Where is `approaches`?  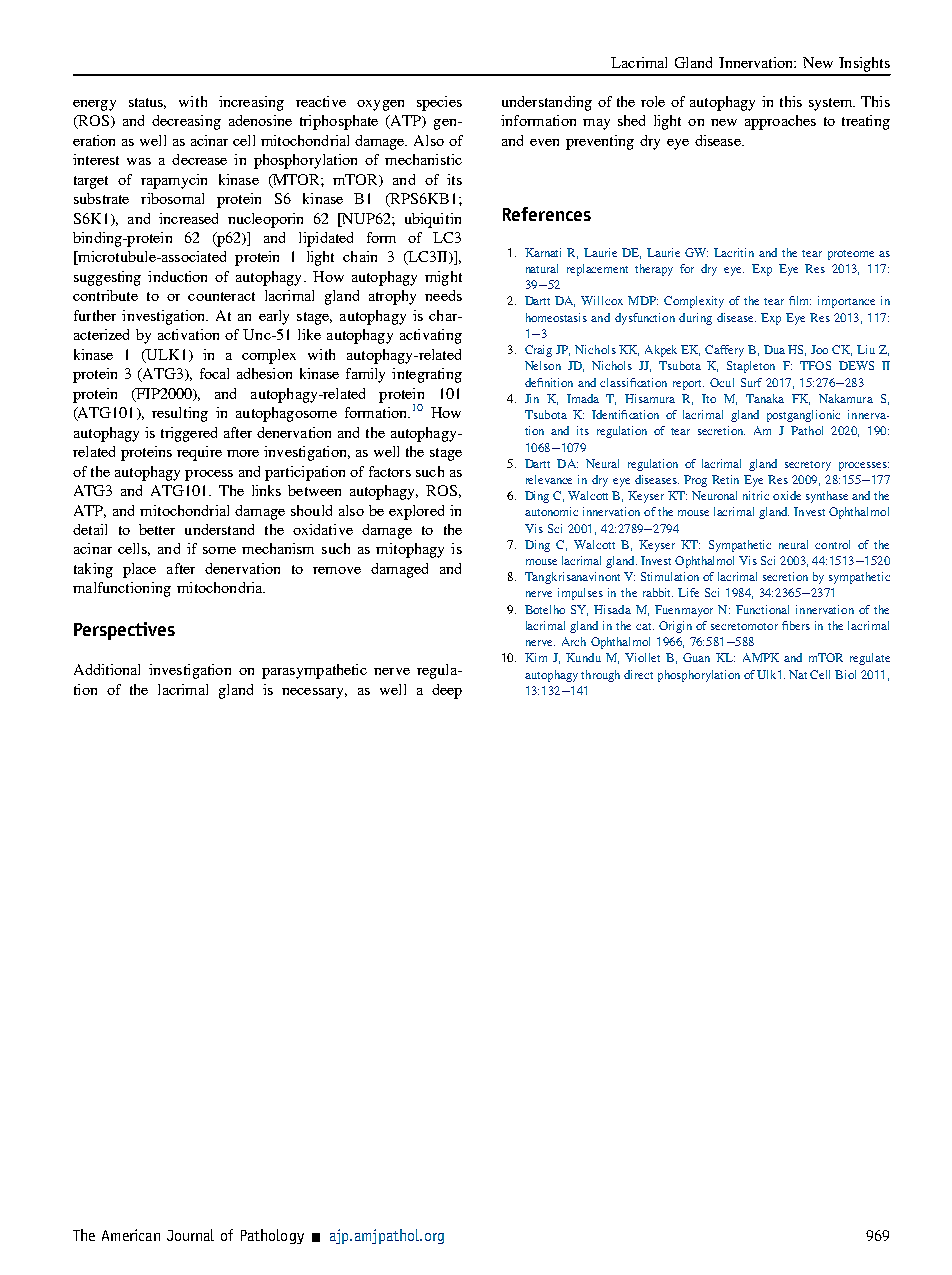
approaches is located at coordinates (780, 122).
